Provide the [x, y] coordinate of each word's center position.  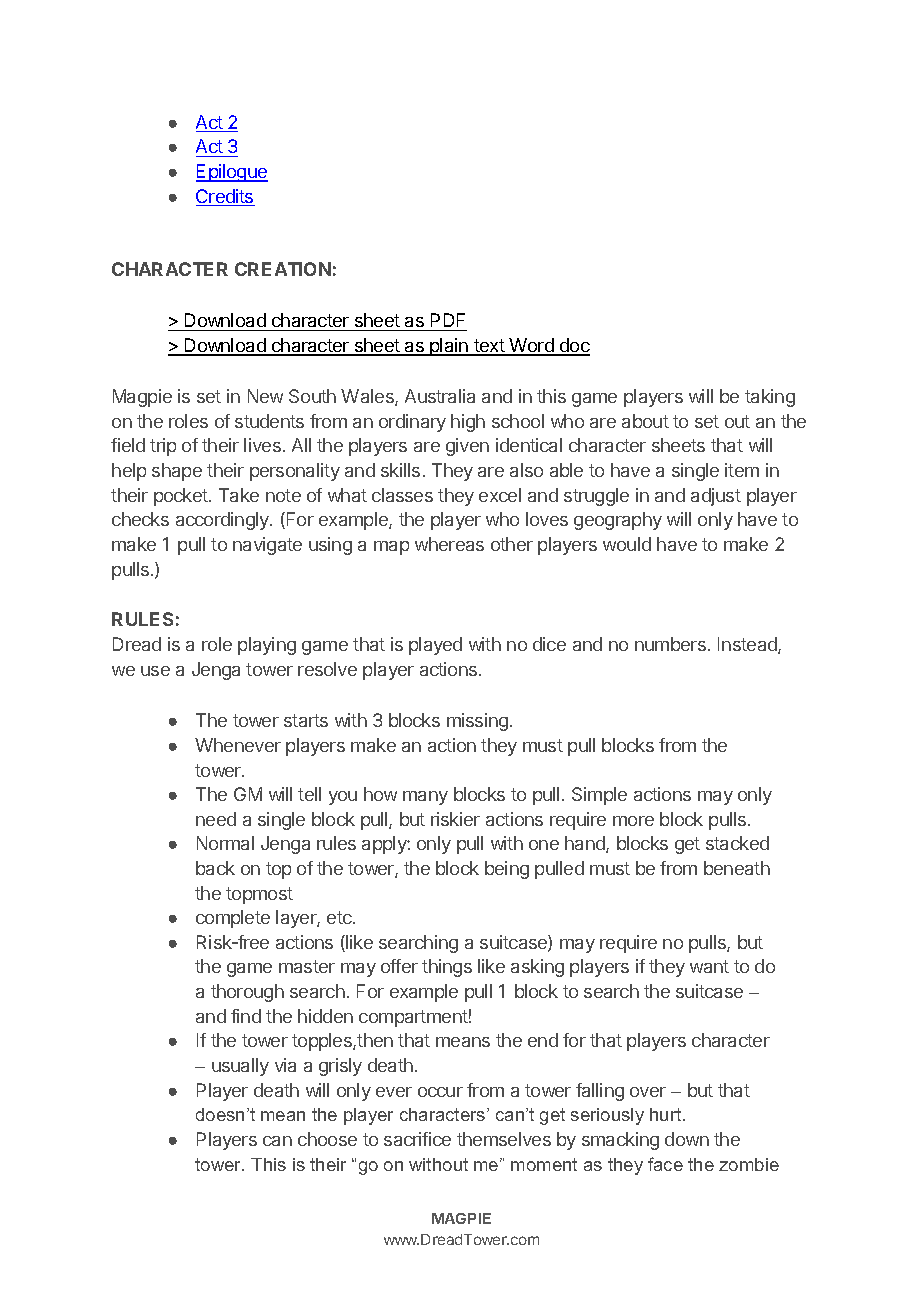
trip [163, 447]
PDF [448, 320]
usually [240, 1067]
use [155, 671]
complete [233, 919]
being [507, 870]
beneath [737, 868]
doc [574, 346]
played [435, 646]
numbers [670, 644]
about [645, 421]
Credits [225, 197]
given [467, 447]
